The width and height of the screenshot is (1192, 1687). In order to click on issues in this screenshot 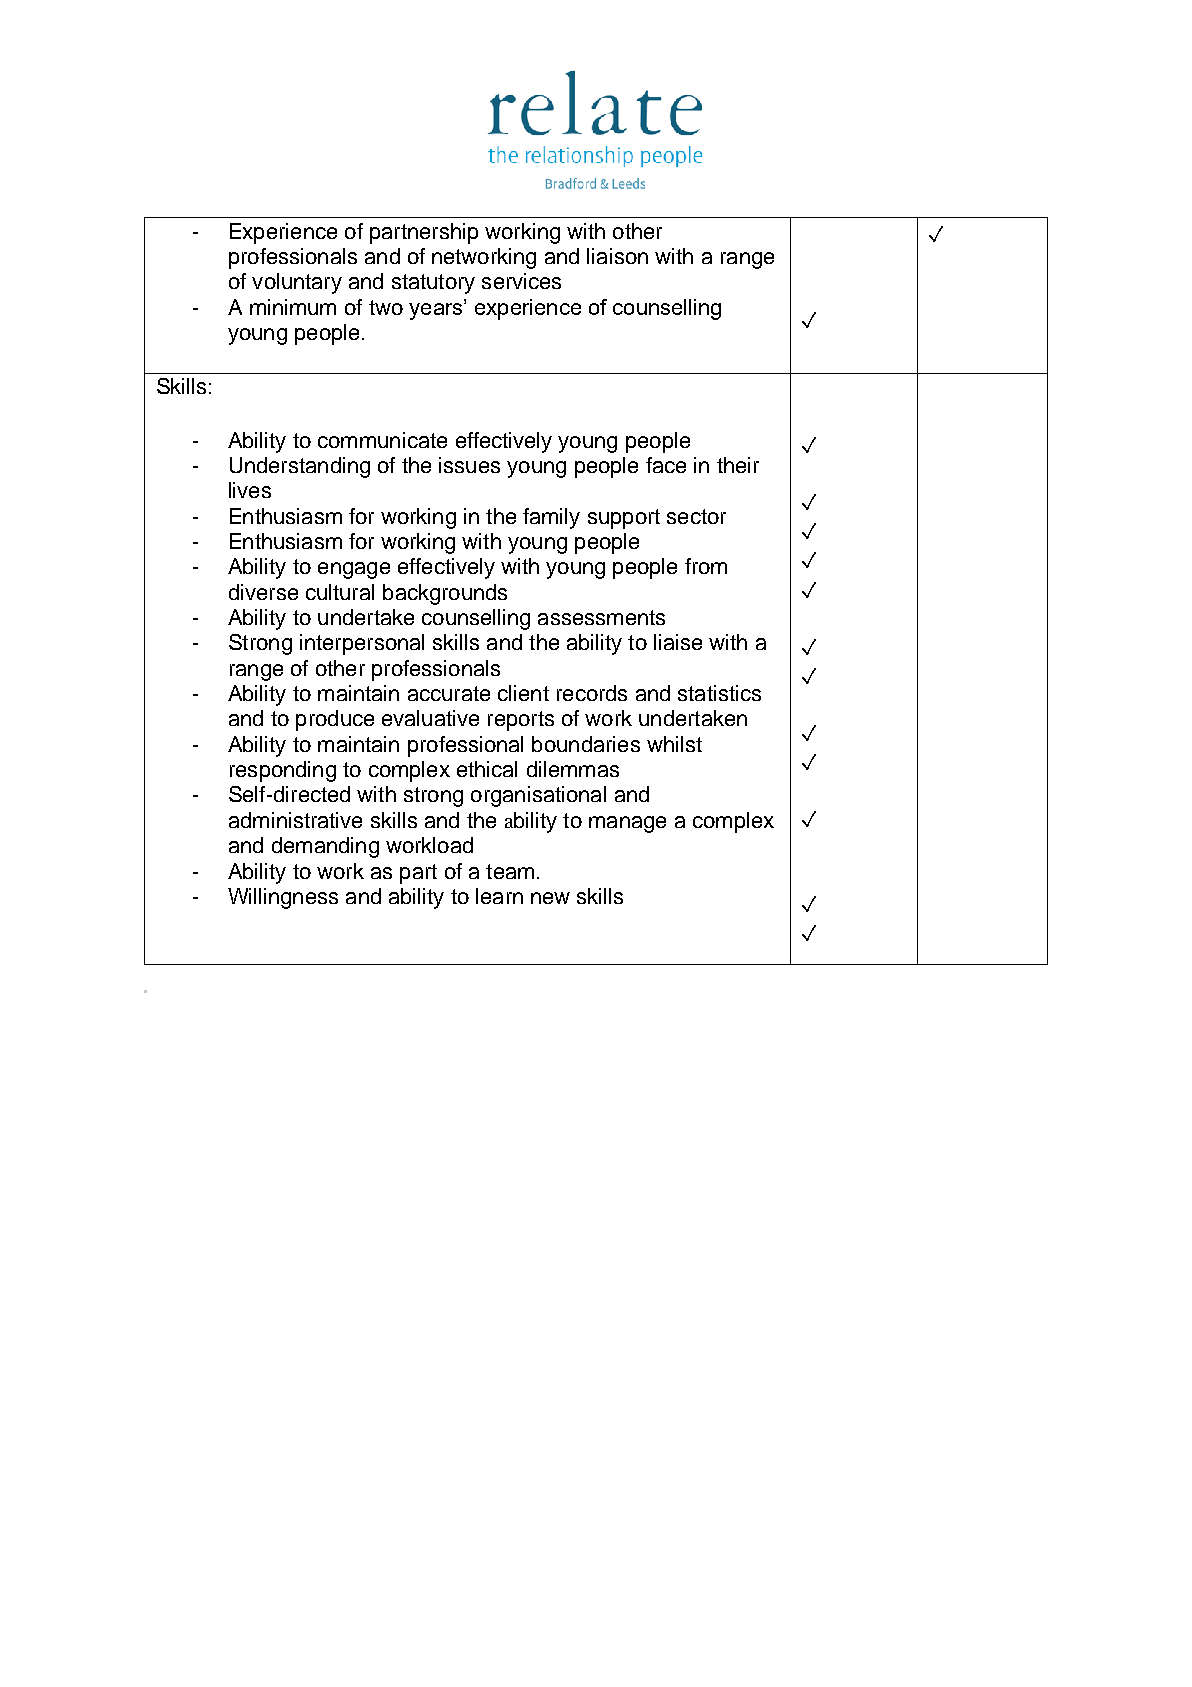, I will do `click(469, 465)`.
